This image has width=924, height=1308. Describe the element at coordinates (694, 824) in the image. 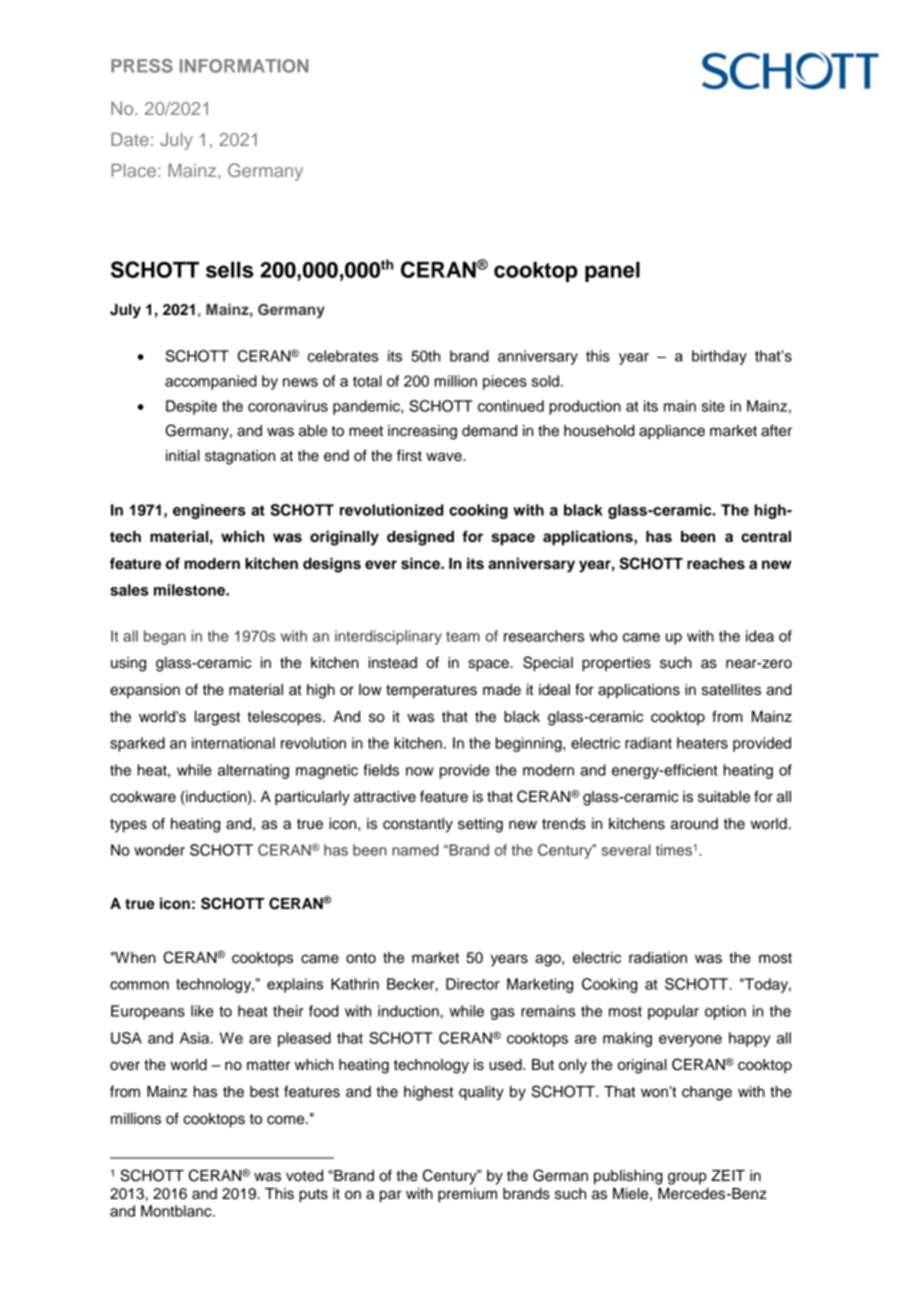

I see `around` at that location.
